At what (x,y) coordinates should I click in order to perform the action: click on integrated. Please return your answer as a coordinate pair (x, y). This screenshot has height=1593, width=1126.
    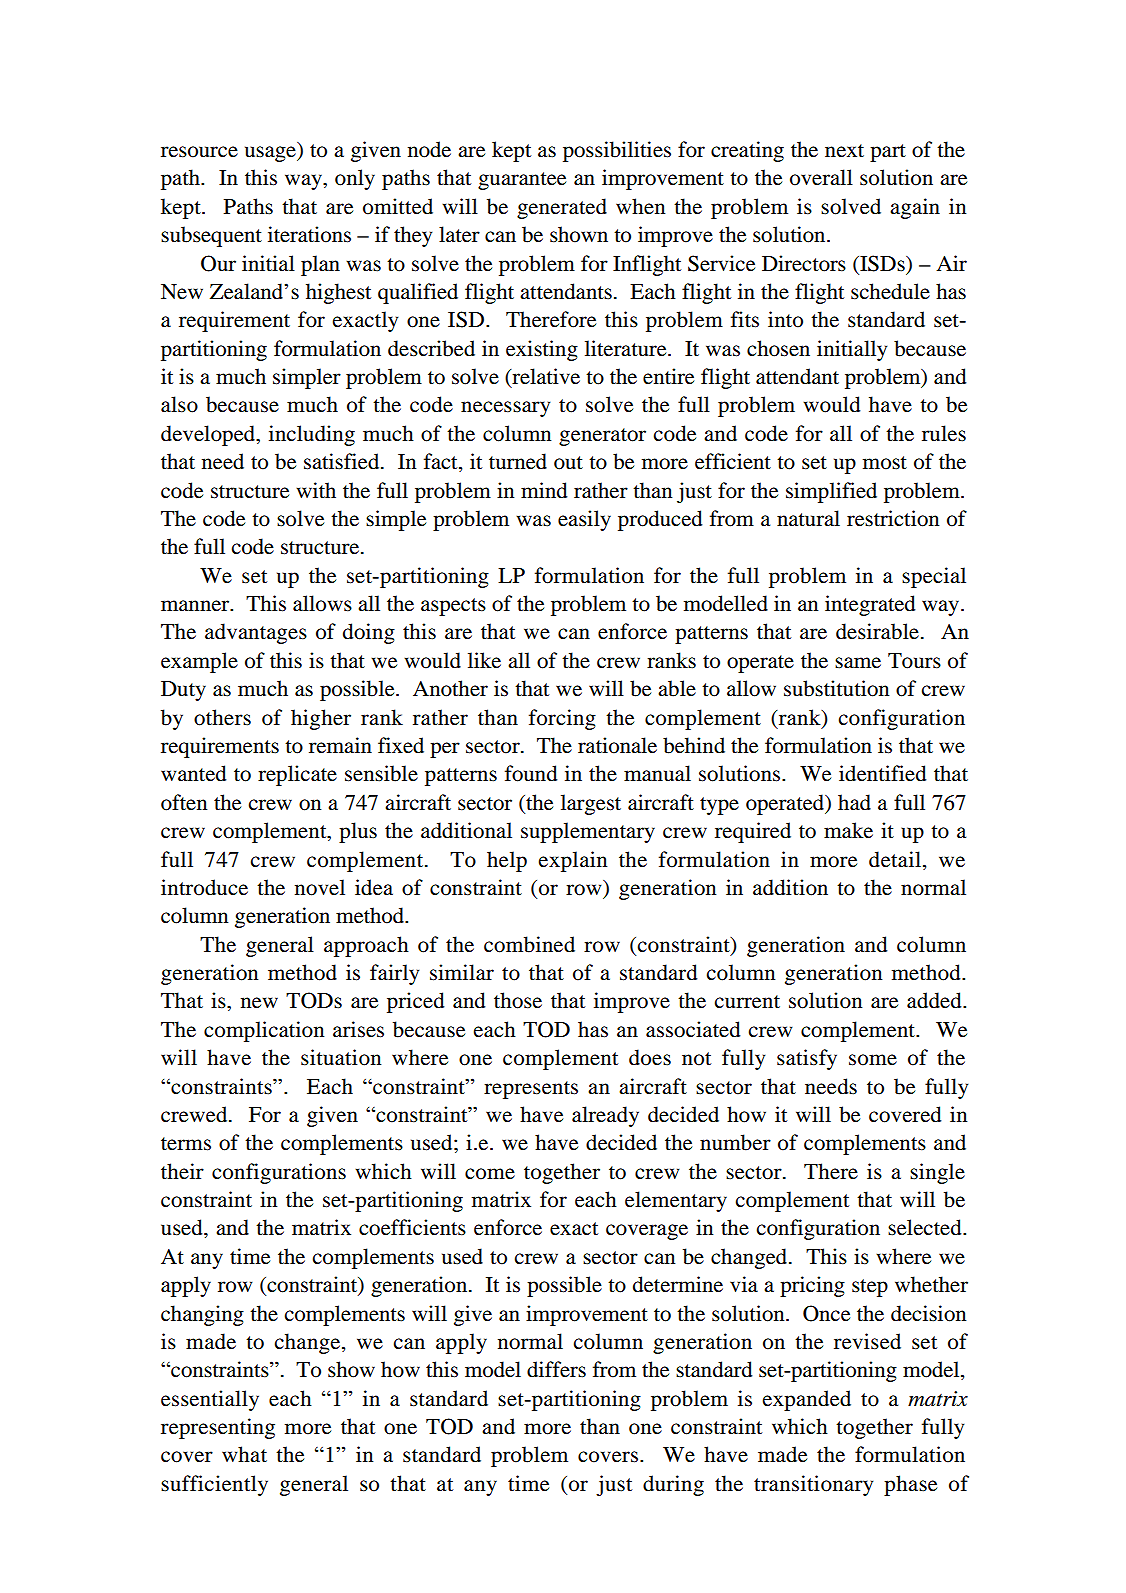
    Looking at the image, I should click on (870, 605).
